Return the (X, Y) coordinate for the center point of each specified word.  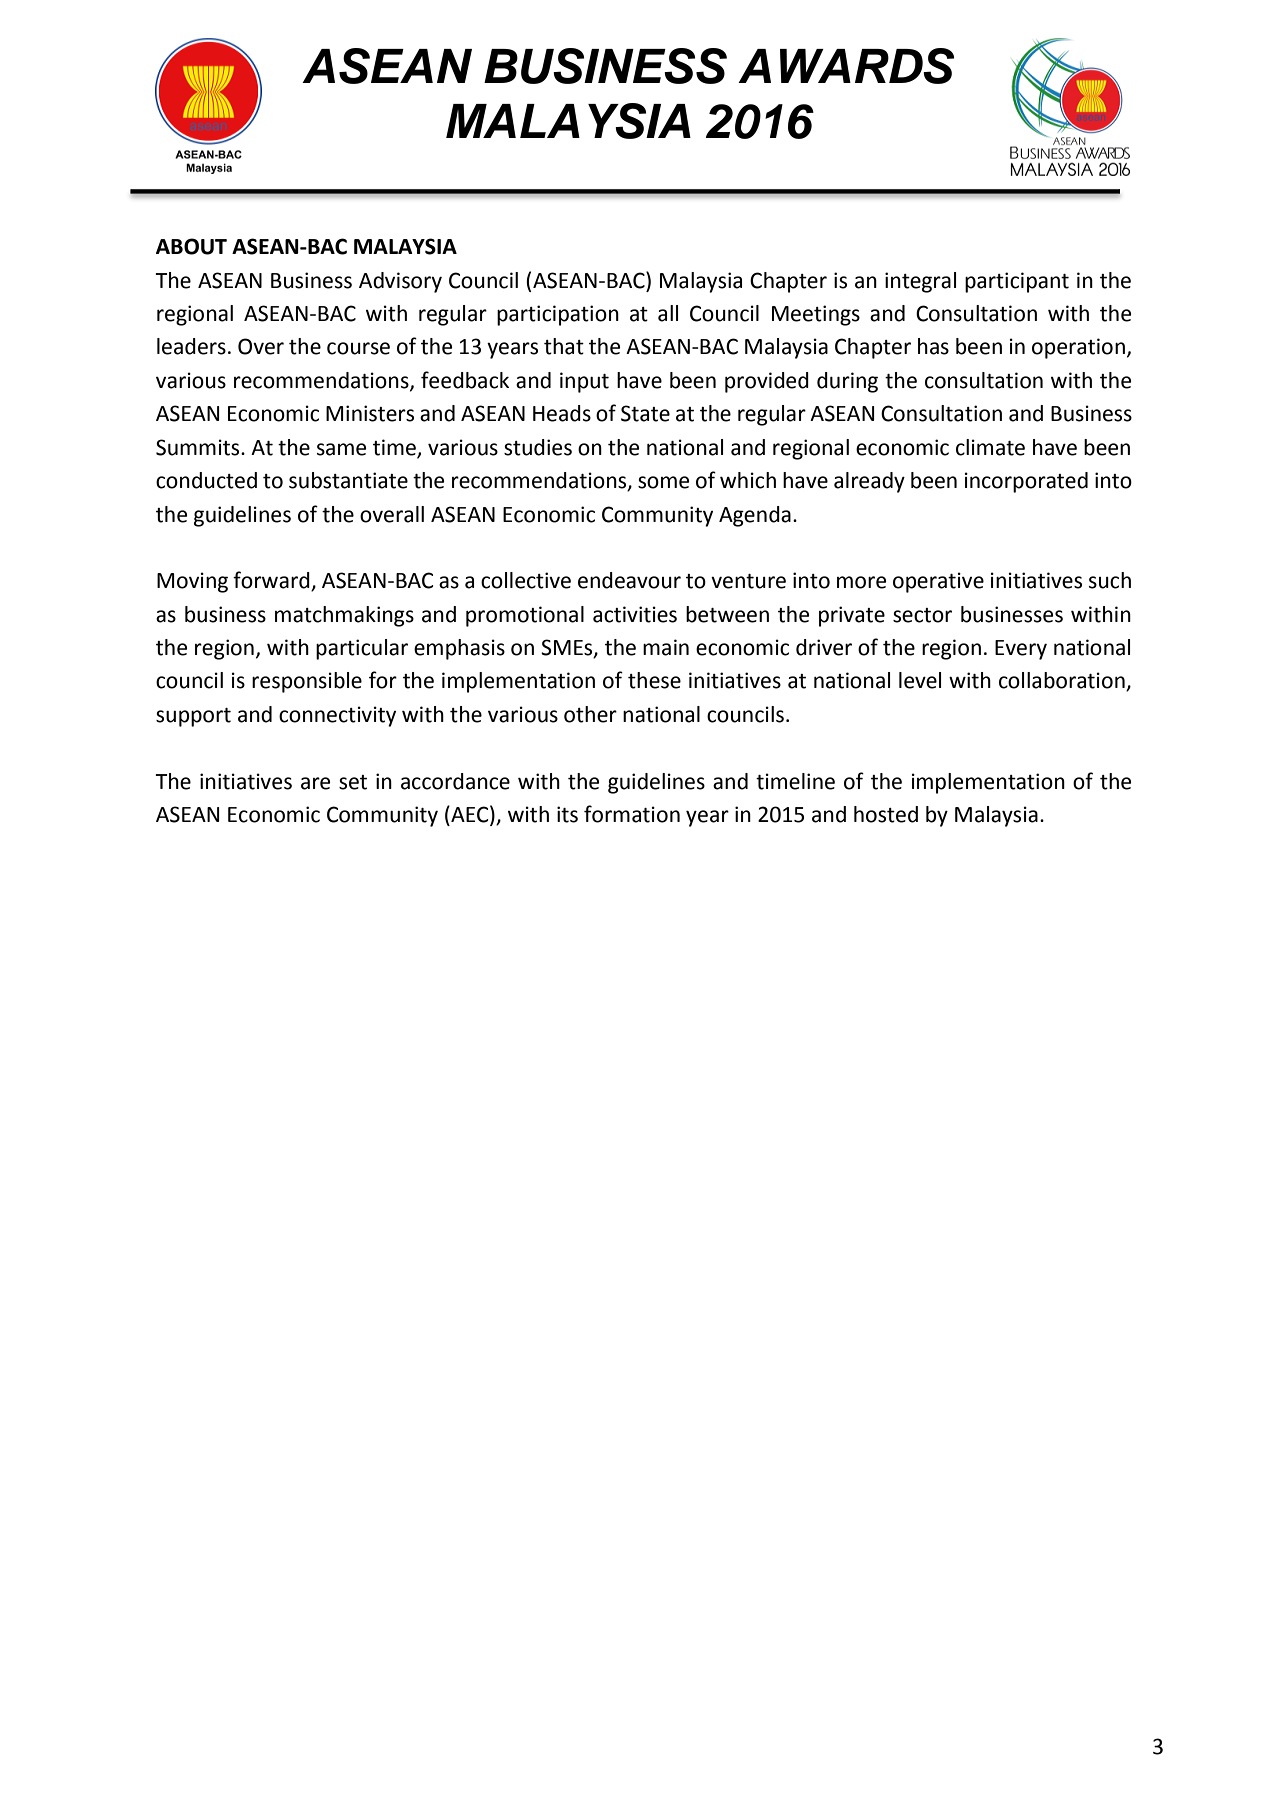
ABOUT (191, 246)
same (341, 449)
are (315, 783)
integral (920, 282)
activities (635, 614)
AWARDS (846, 66)
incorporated (1026, 482)
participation (558, 315)
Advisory (400, 282)
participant (1017, 282)
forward (272, 581)
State (645, 413)
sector (922, 615)
